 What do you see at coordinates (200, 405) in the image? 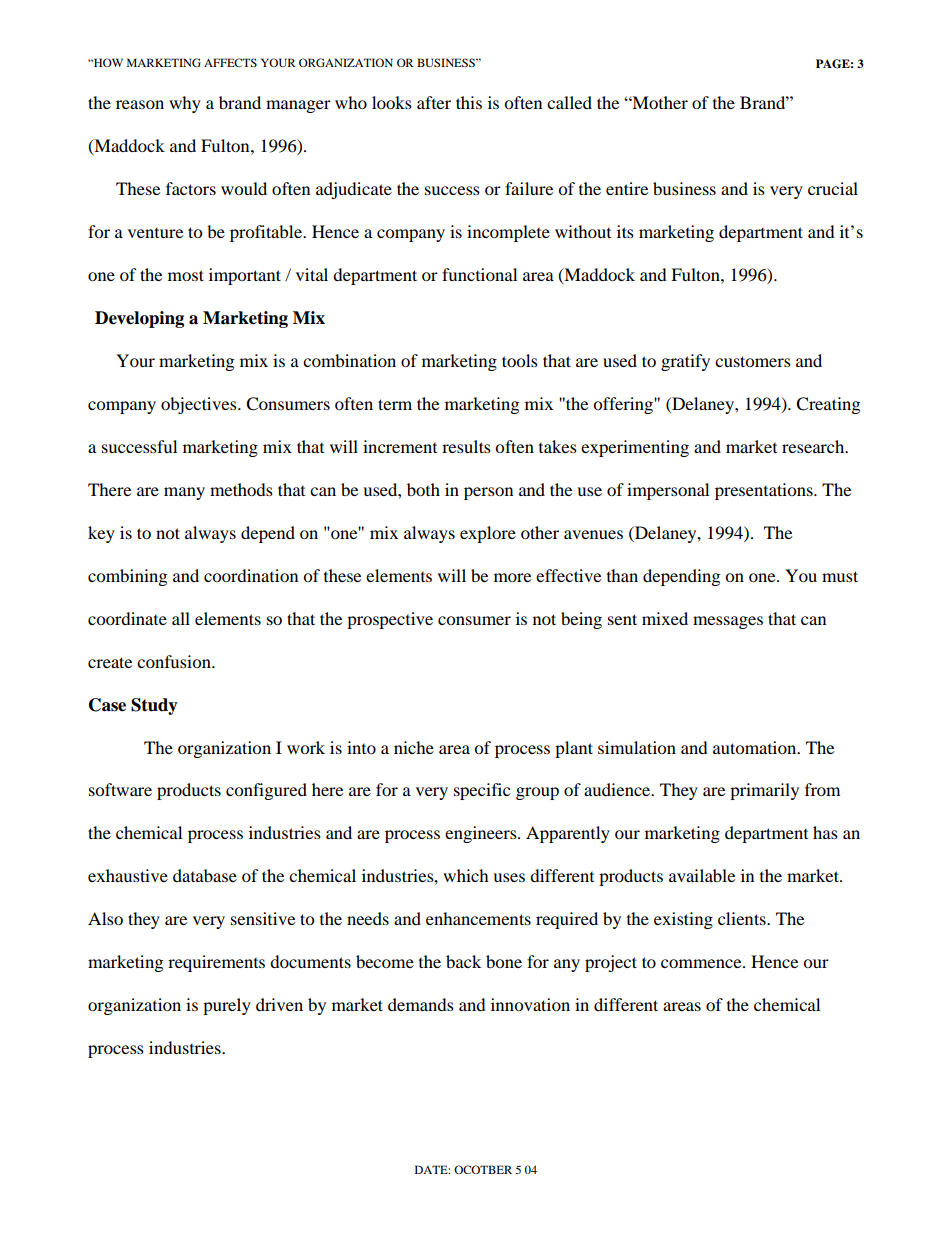
I see `objectives` at bounding box center [200, 405].
